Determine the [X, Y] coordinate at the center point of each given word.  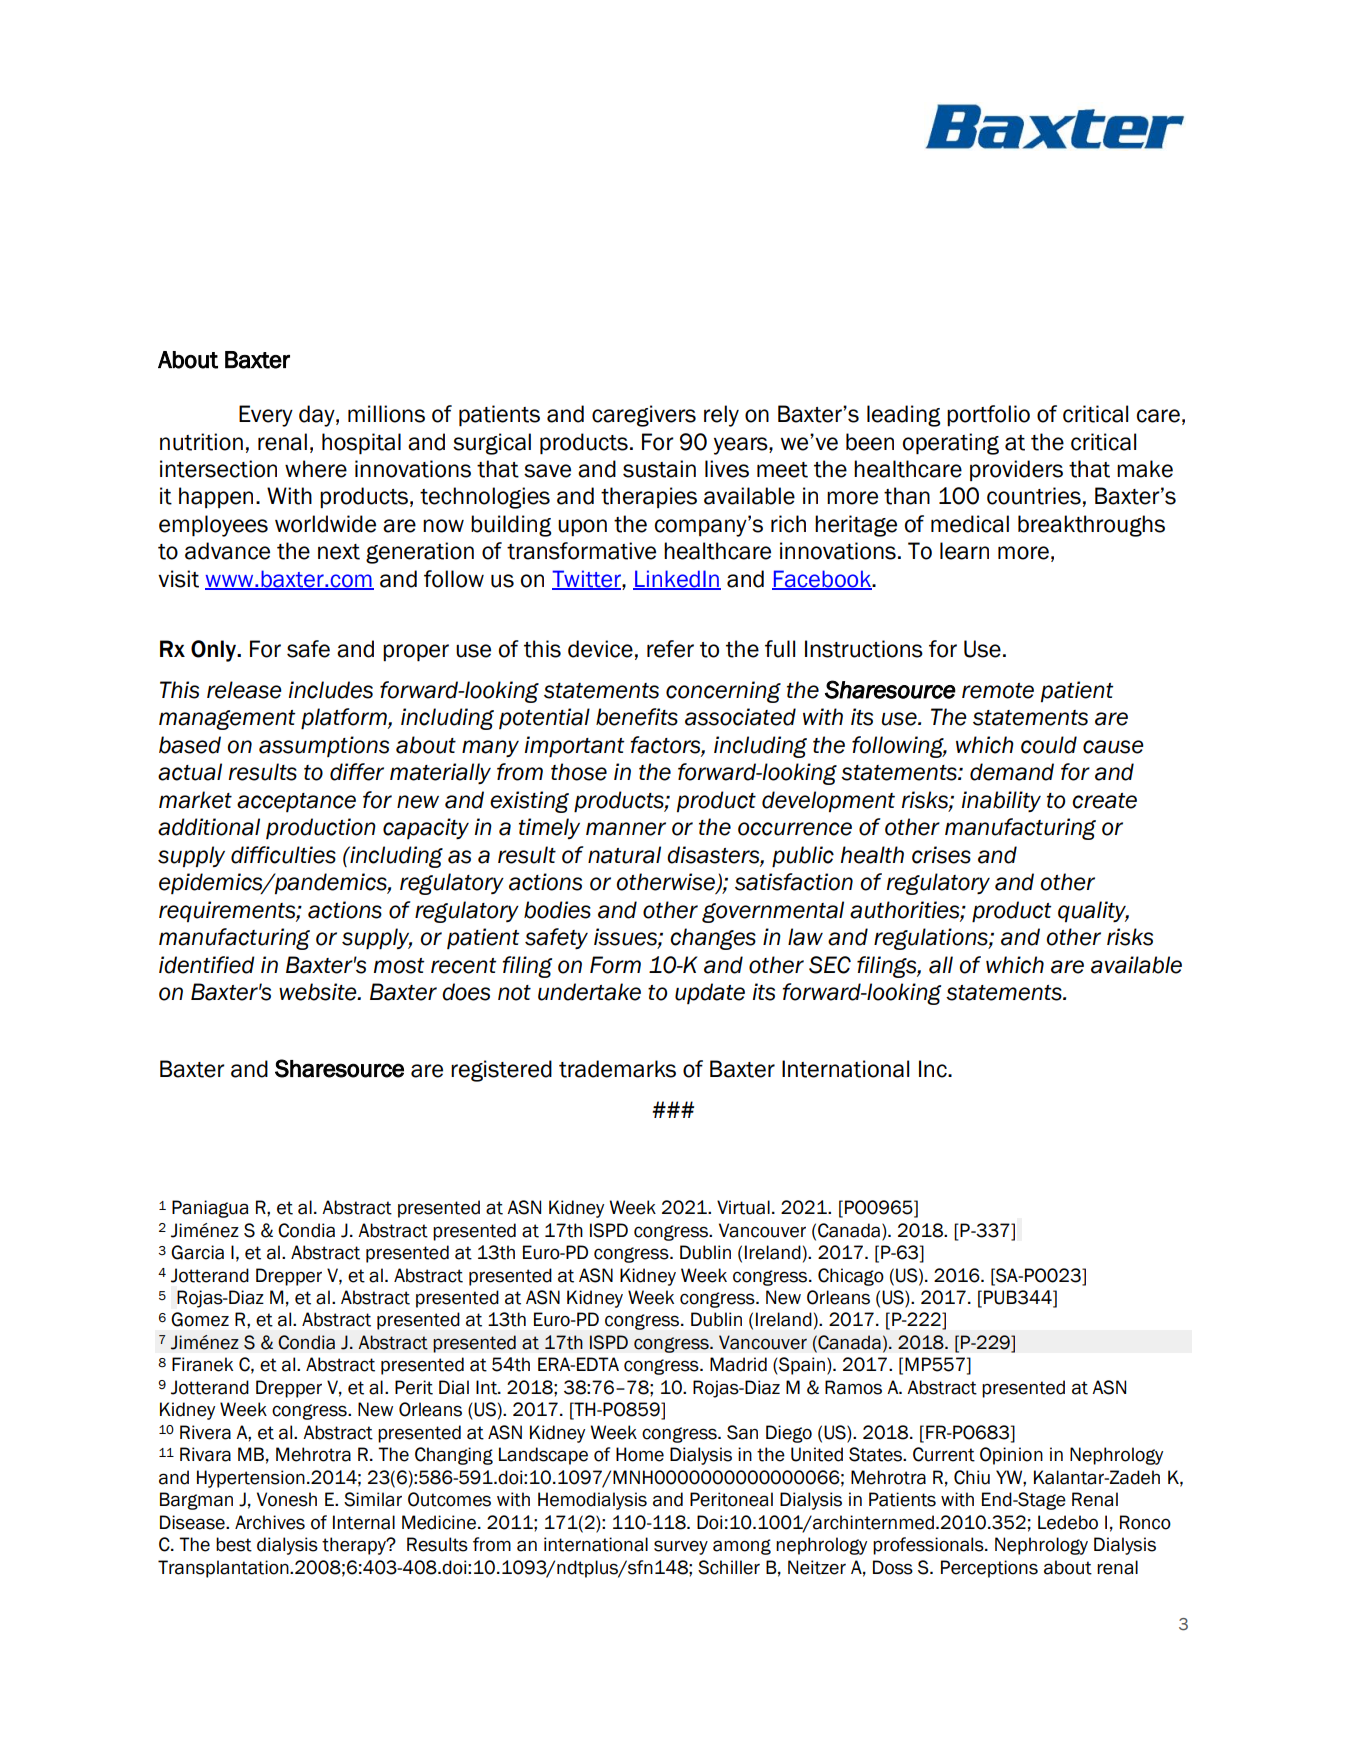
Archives [270, 1522]
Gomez [200, 1319]
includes [331, 690]
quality [1093, 911]
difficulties [283, 855]
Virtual [743, 1207]
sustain [659, 469]
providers [1016, 470]
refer [670, 649]
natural [624, 855]
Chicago [851, 1277]
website [319, 992]
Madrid [738, 1364]
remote [998, 691]
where [316, 469]
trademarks [617, 1069]
